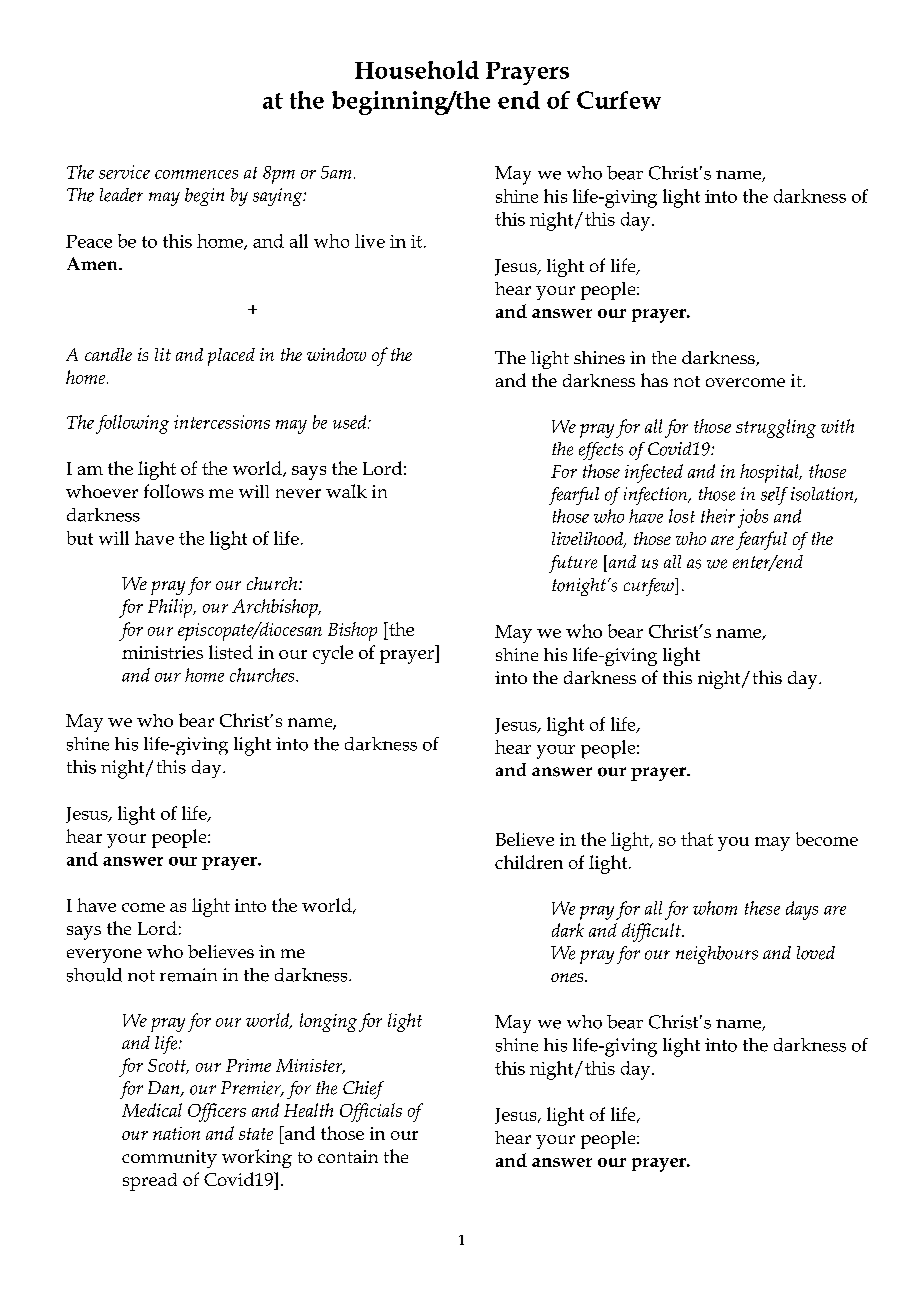  I want to click on cycle, so click(333, 654).
